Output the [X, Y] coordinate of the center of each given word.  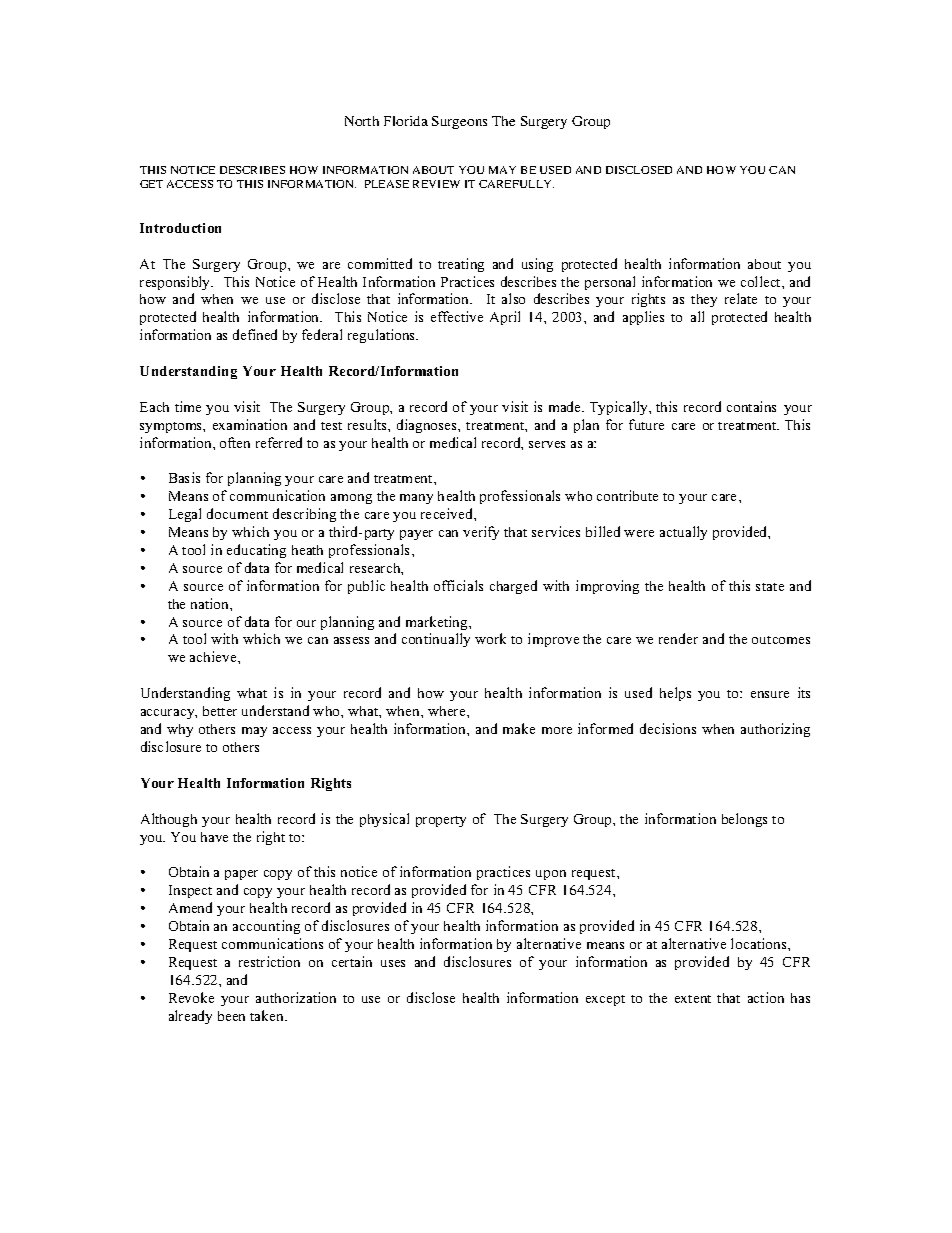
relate [741, 298]
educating [256, 551]
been [231, 1016]
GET [151, 184]
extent [693, 999]
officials [458, 585]
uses [393, 963]
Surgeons [459, 122]
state [770, 587]
